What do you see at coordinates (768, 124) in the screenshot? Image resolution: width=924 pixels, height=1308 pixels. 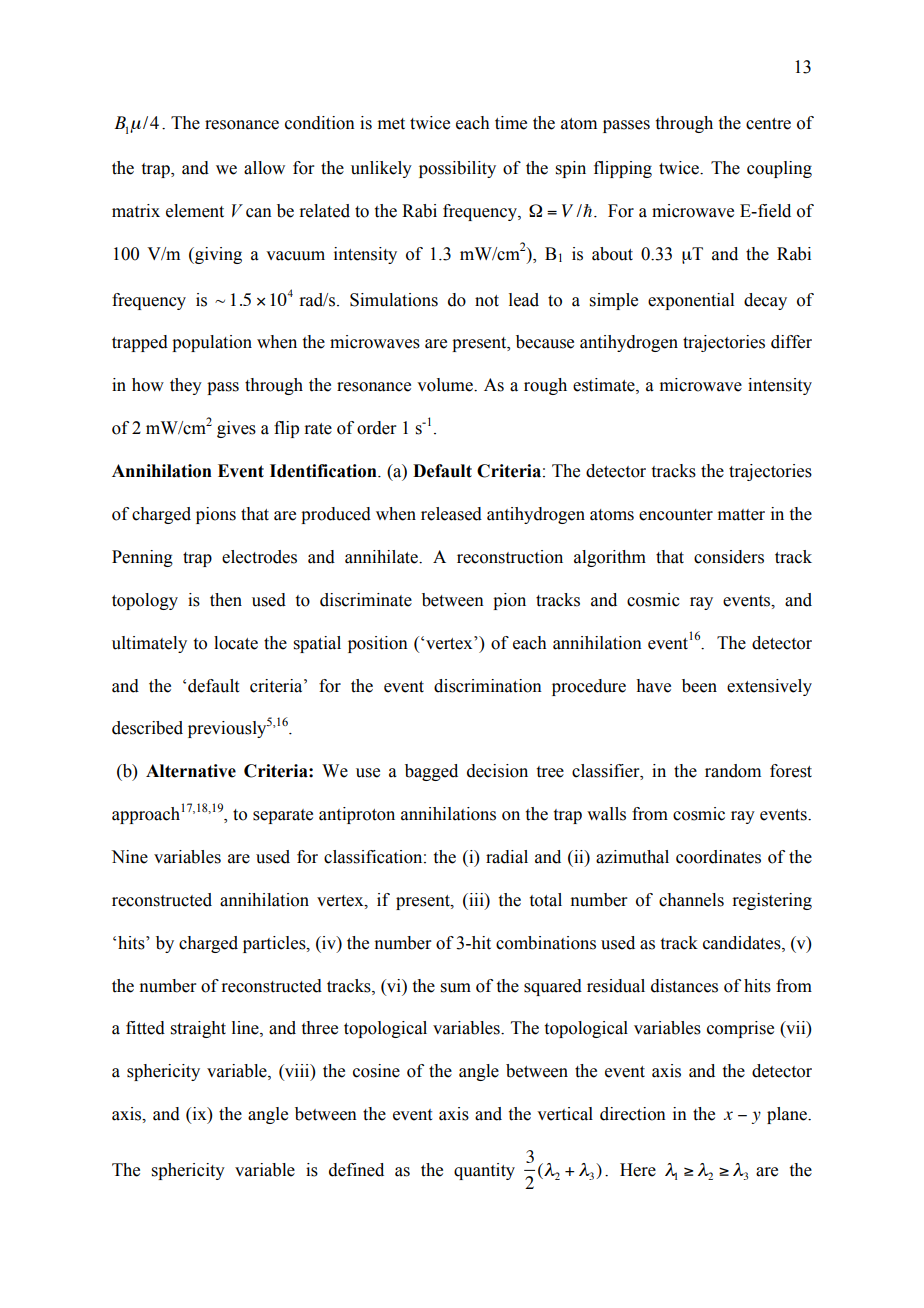 I see `centre` at bounding box center [768, 124].
